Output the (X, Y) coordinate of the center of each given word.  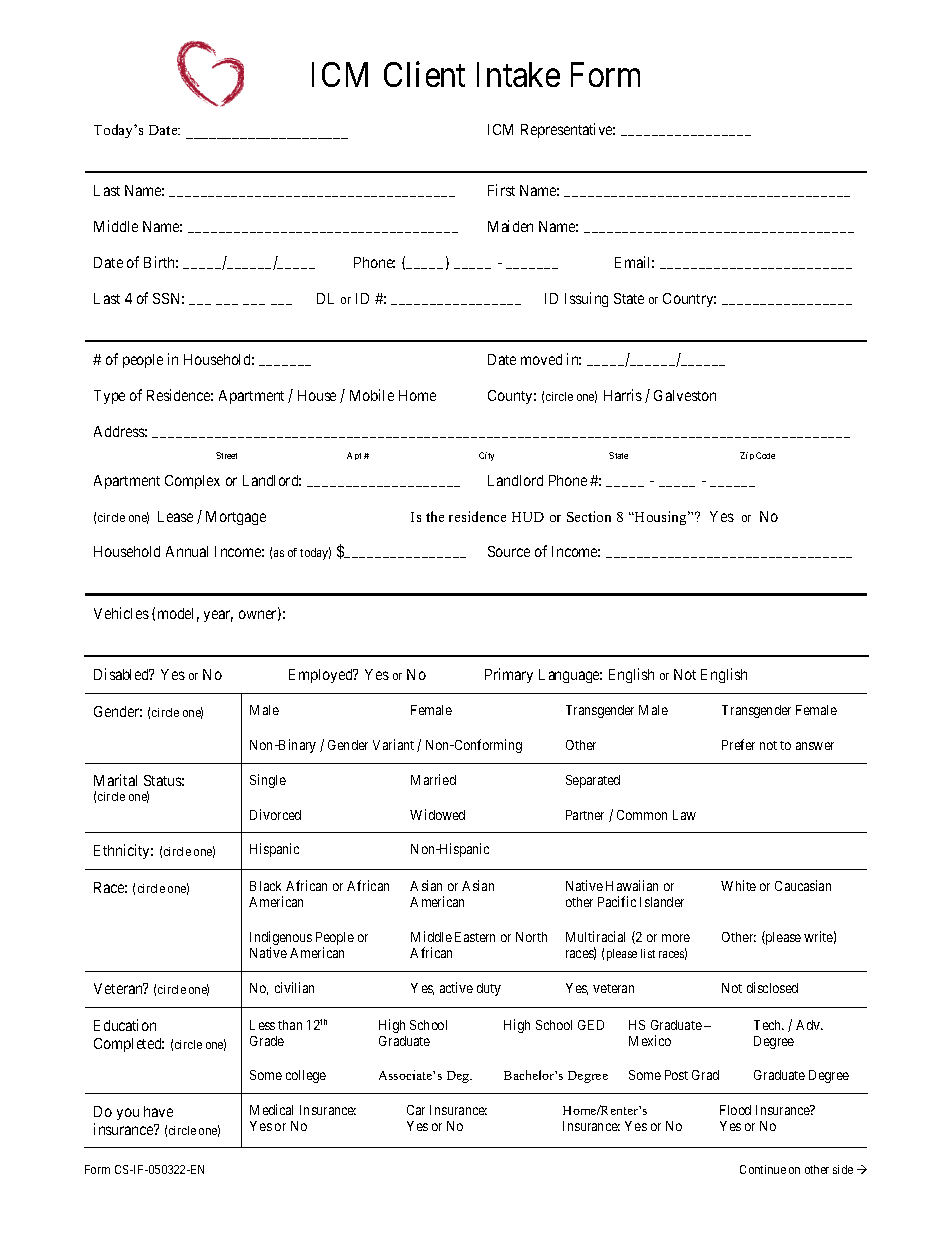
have (158, 1111)
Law (684, 815)
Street (226, 455)
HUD (528, 517)
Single (268, 781)
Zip (747, 456)
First (501, 190)
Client (424, 74)
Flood (735, 1110)
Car (416, 1110)
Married (433, 779)
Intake (518, 74)
